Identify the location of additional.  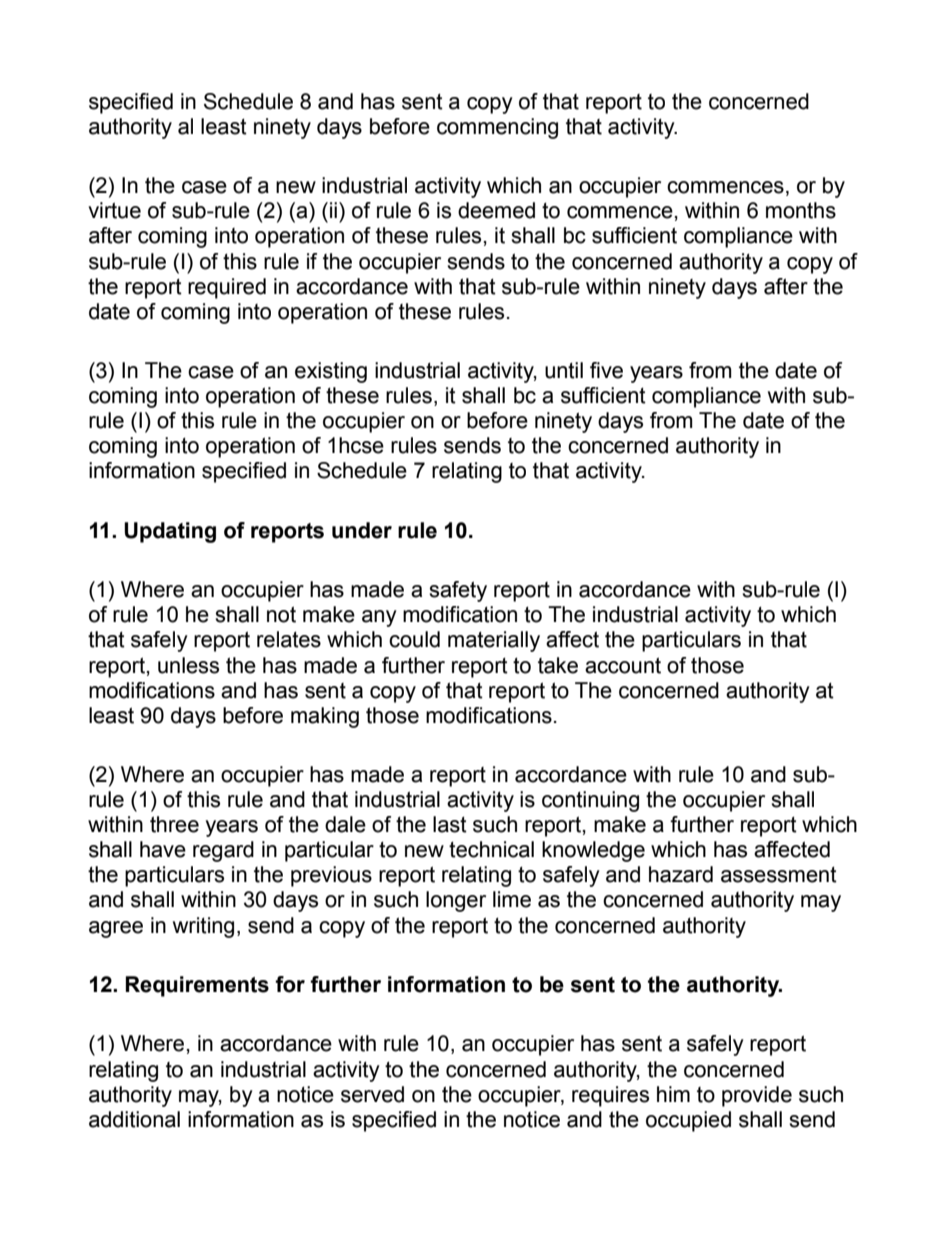
(134, 1119).
